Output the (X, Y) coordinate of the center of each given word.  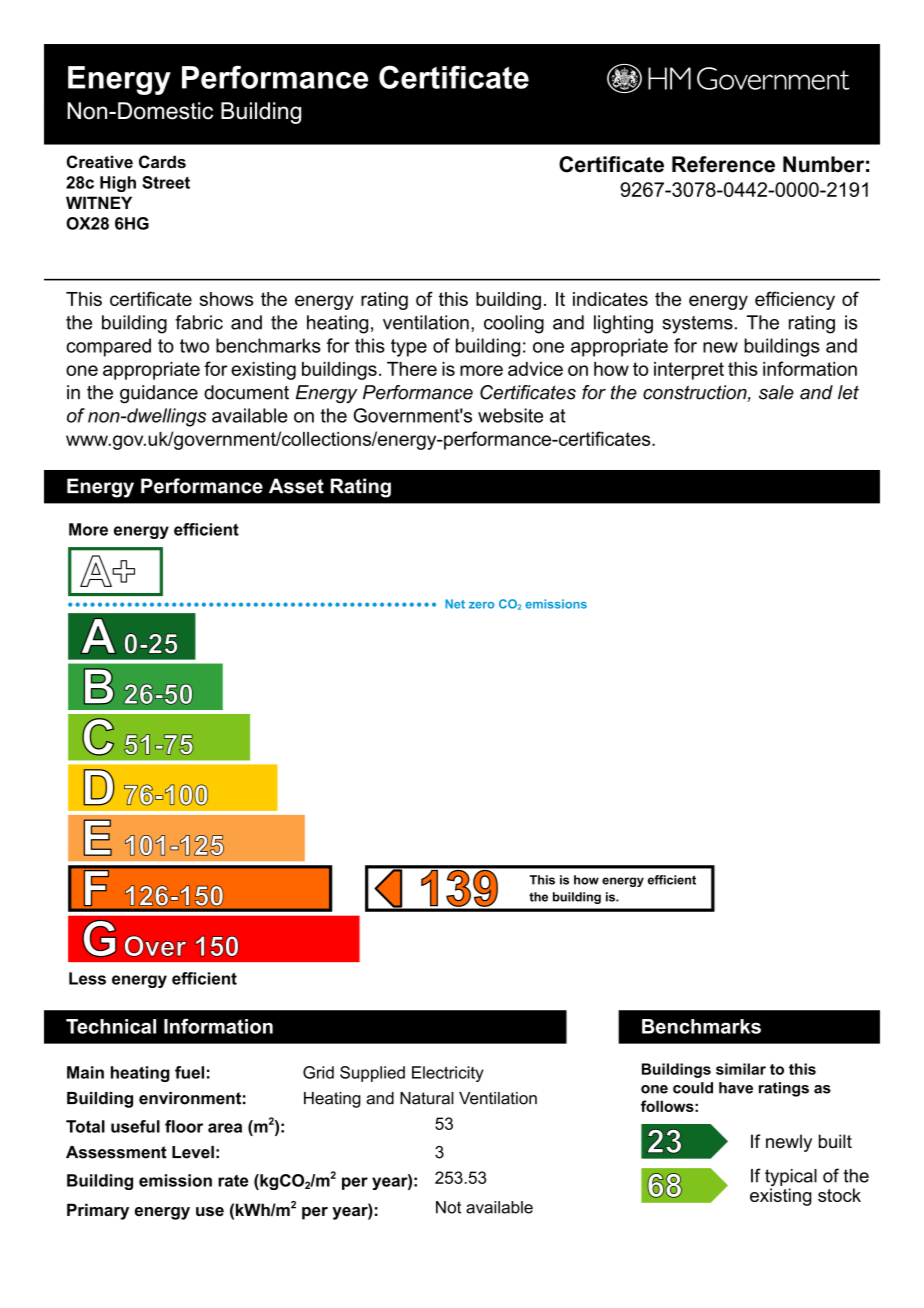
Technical (111, 1026)
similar (741, 1069)
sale (776, 392)
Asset (296, 486)
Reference (723, 164)
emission (175, 1180)
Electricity (448, 1074)
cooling (514, 324)
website (510, 415)
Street (166, 182)
